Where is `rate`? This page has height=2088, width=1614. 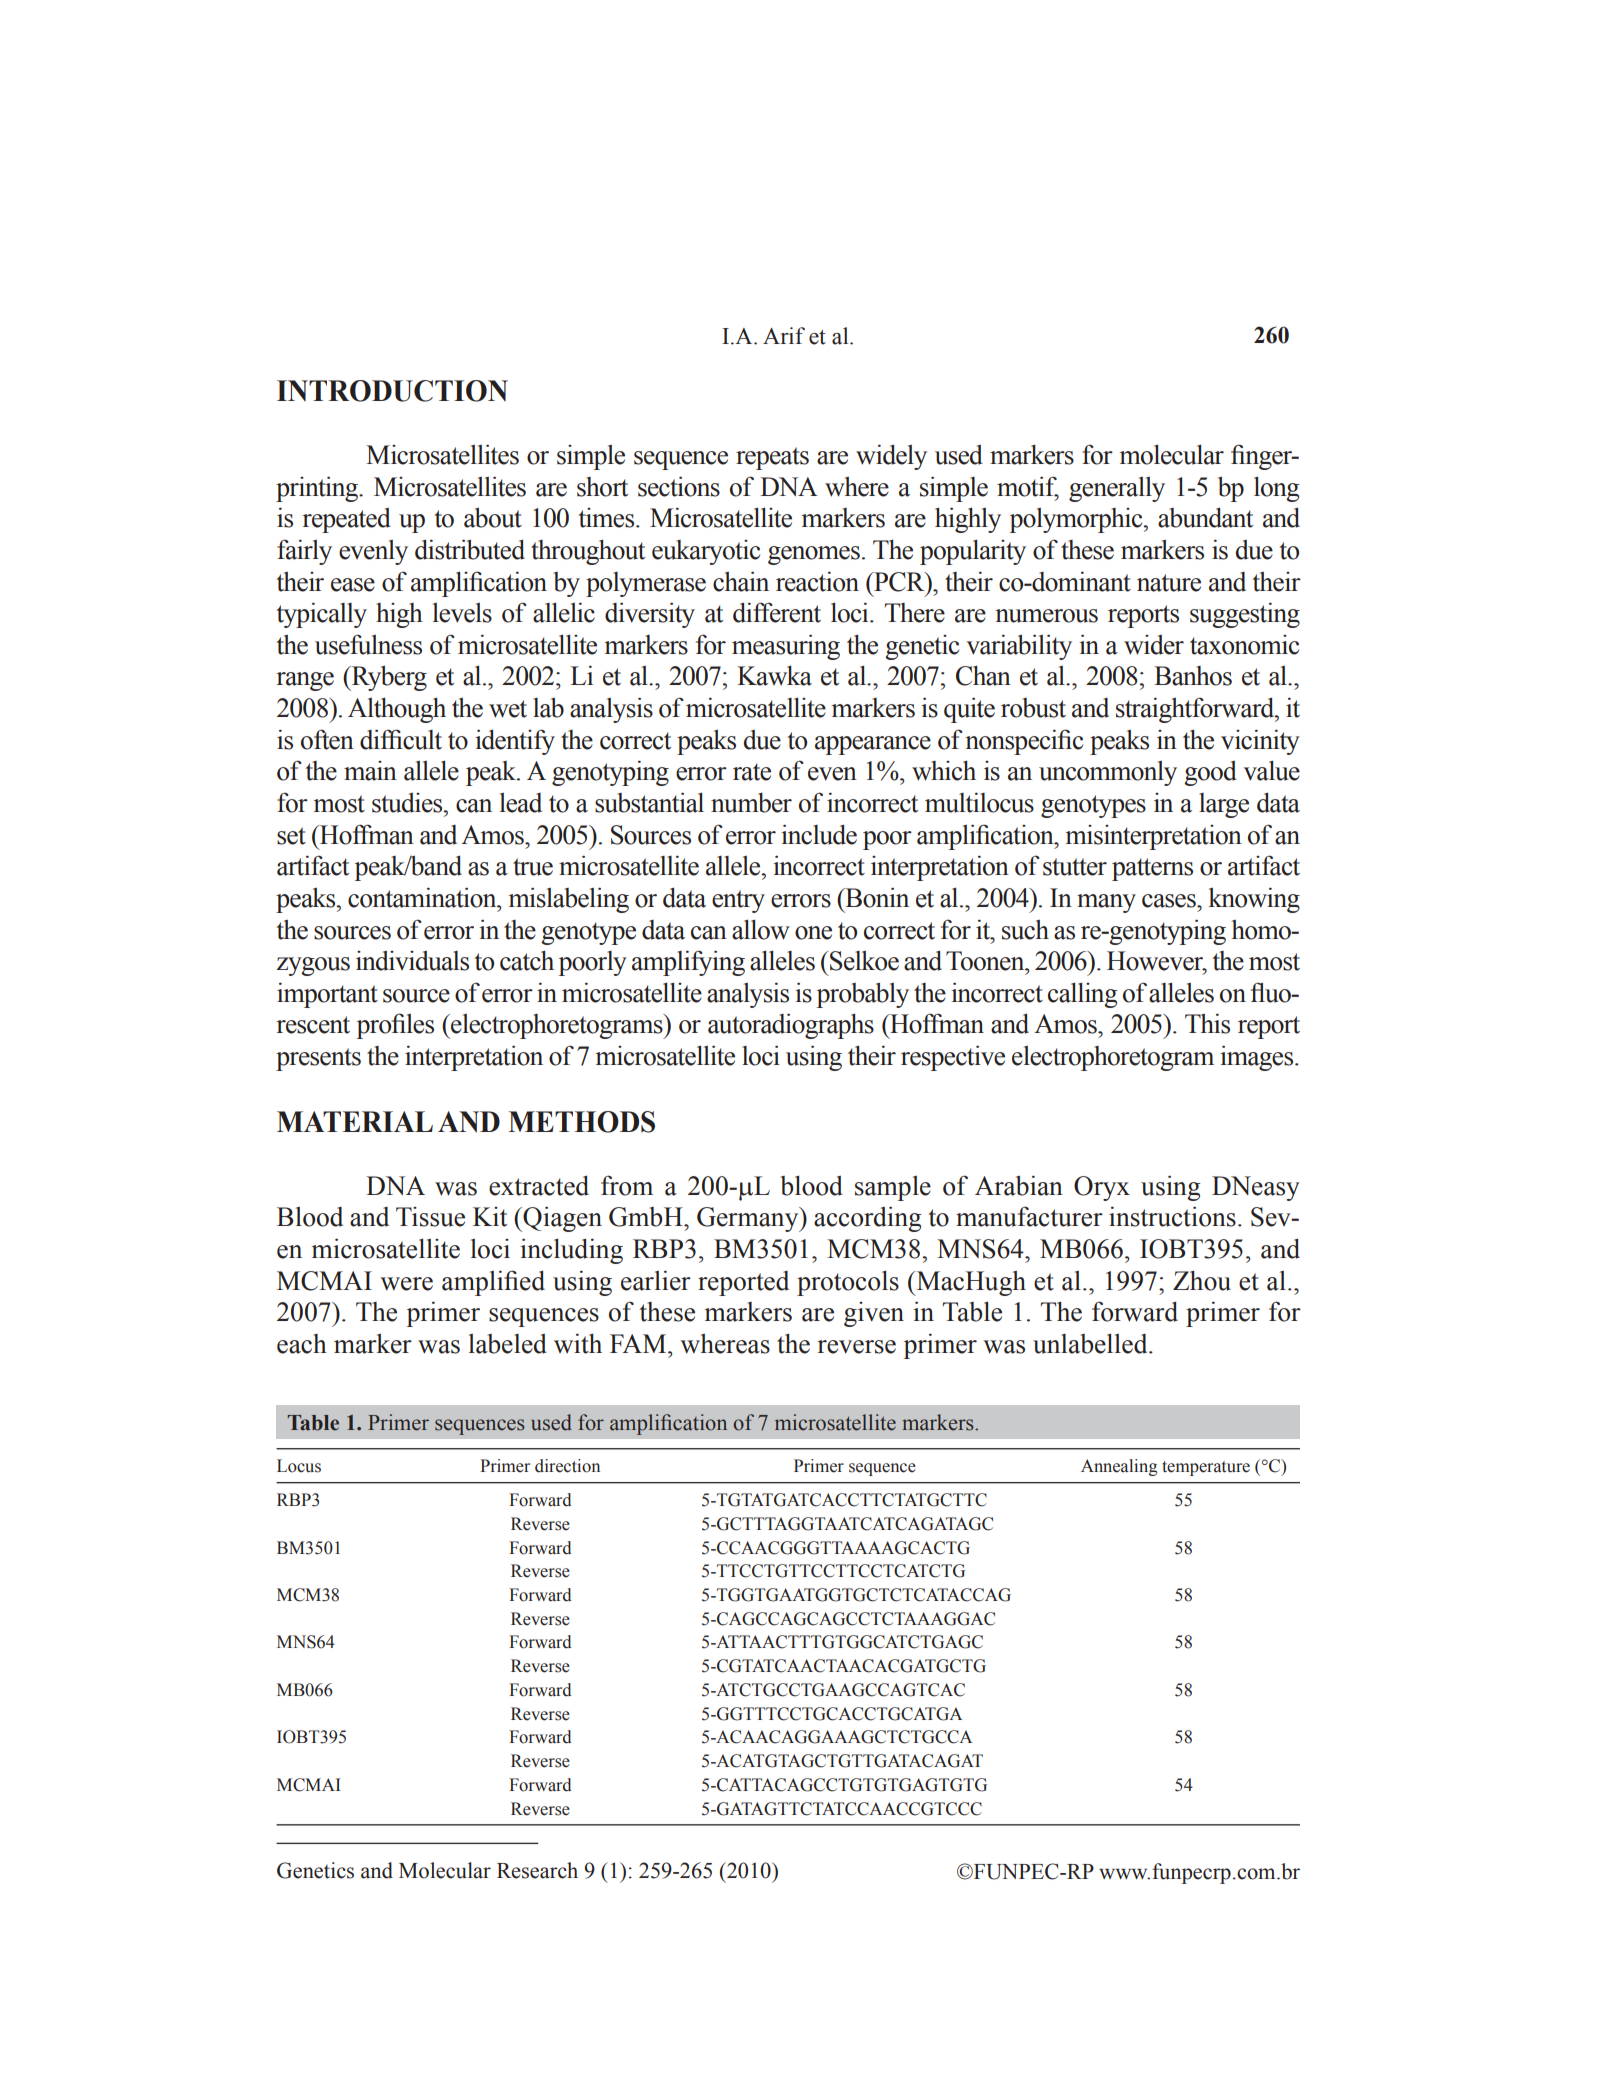 rate is located at coordinates (752, 772).
